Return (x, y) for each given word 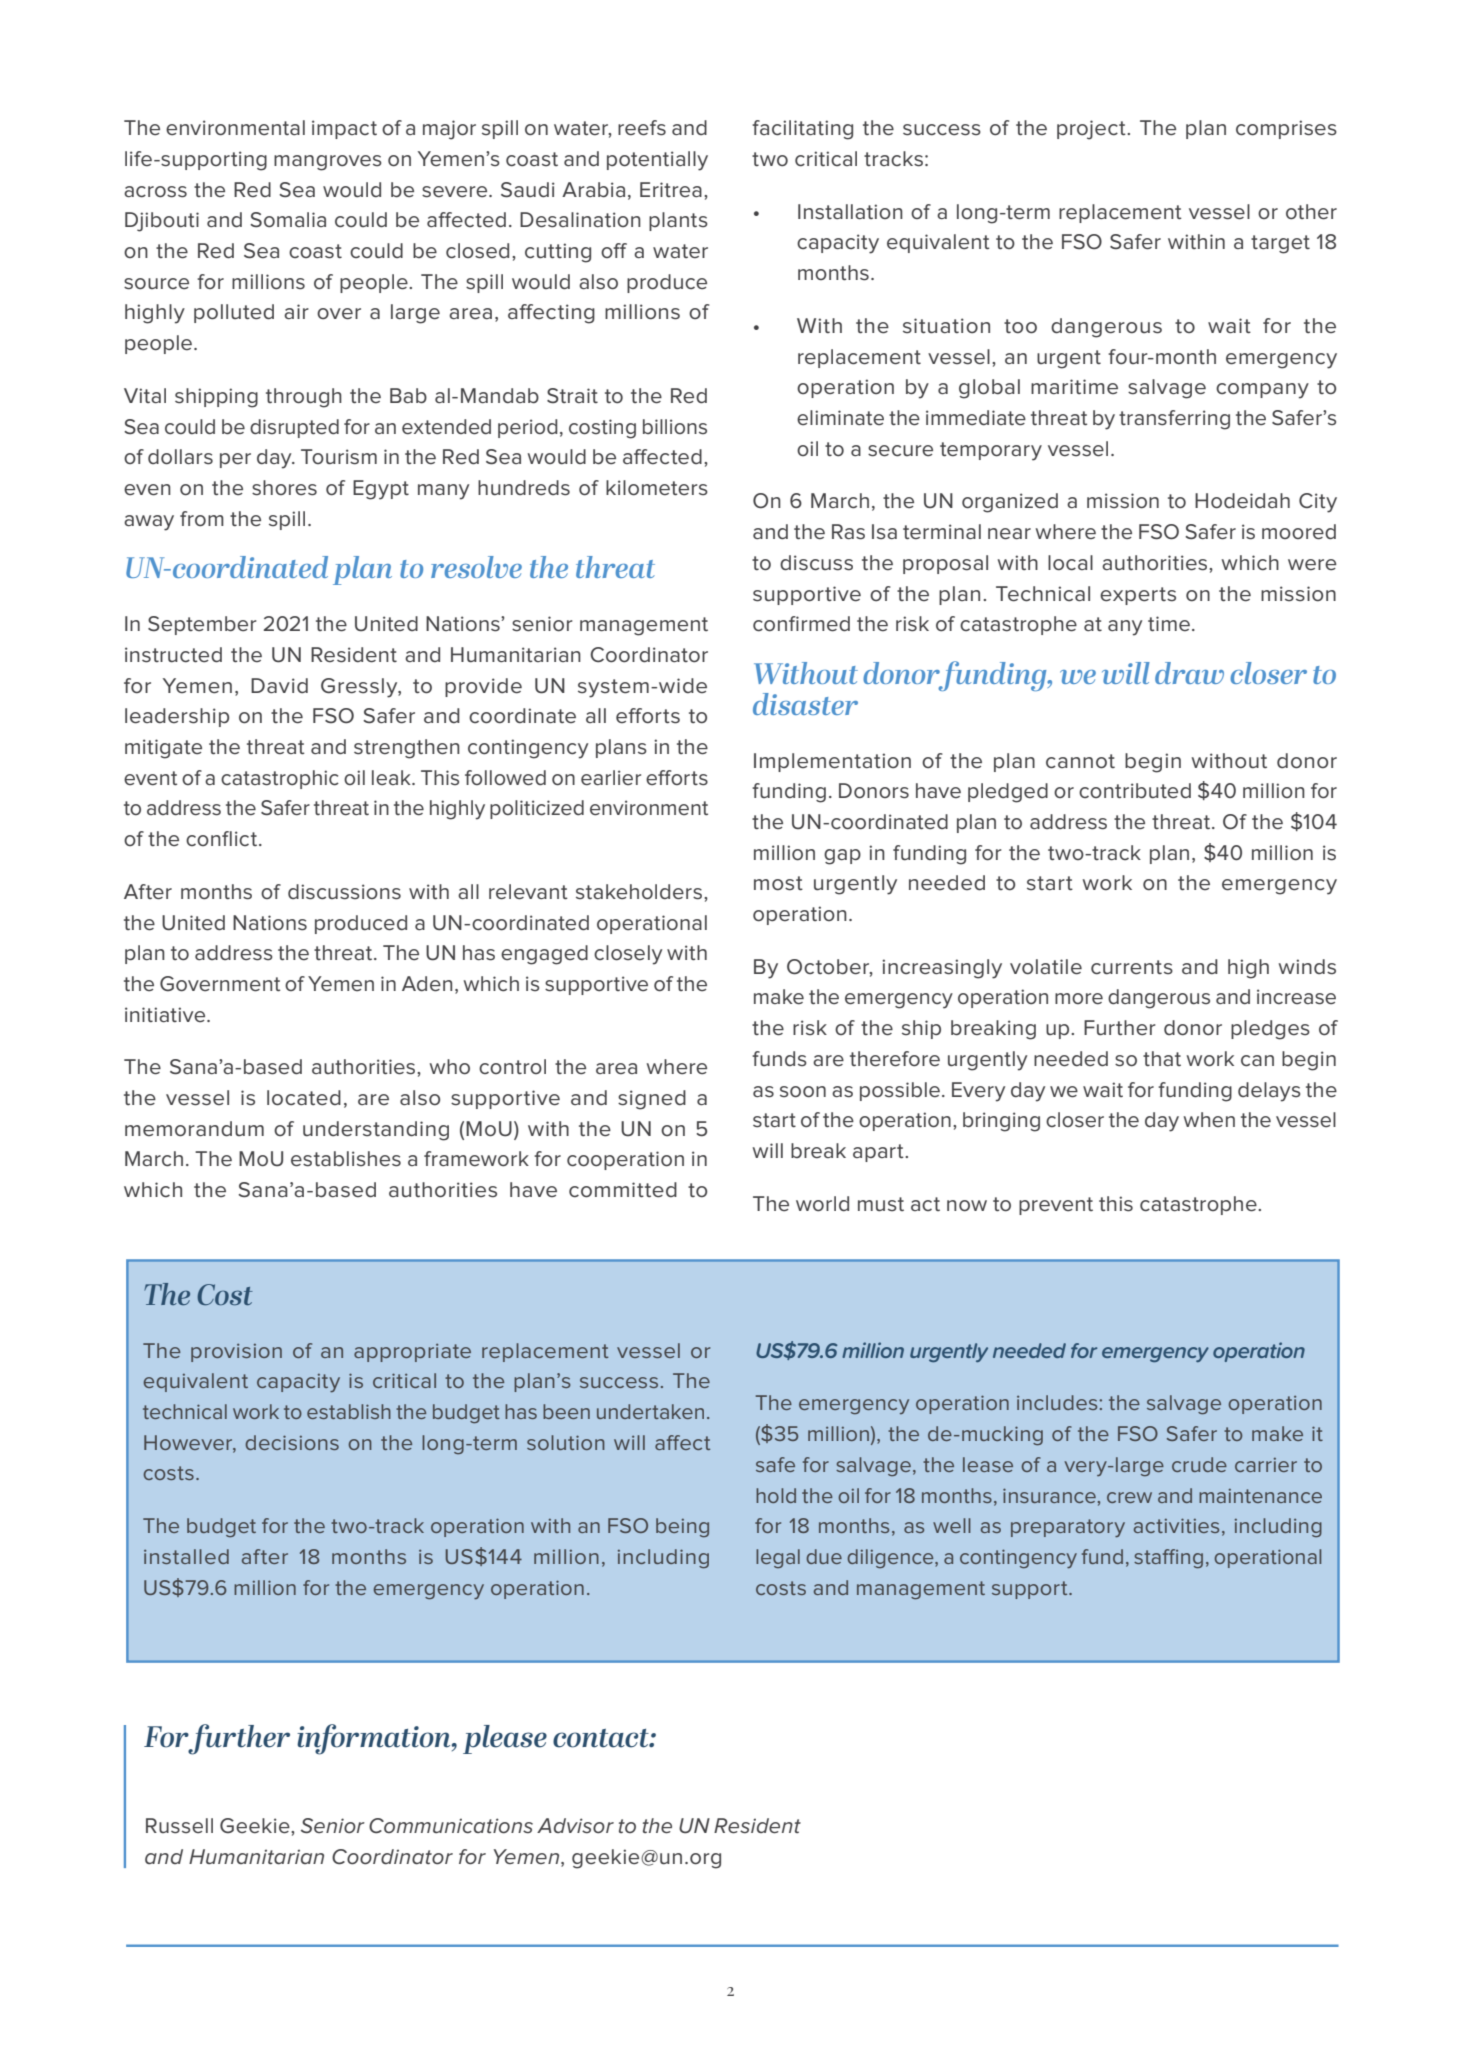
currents (1132, 967)
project (1092, 130)
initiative (166, 1015)
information (375, 1739)
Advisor (575, 1826)
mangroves (328, 163)
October (829, 967)
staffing (1168, 1558)
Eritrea (671, 190)
